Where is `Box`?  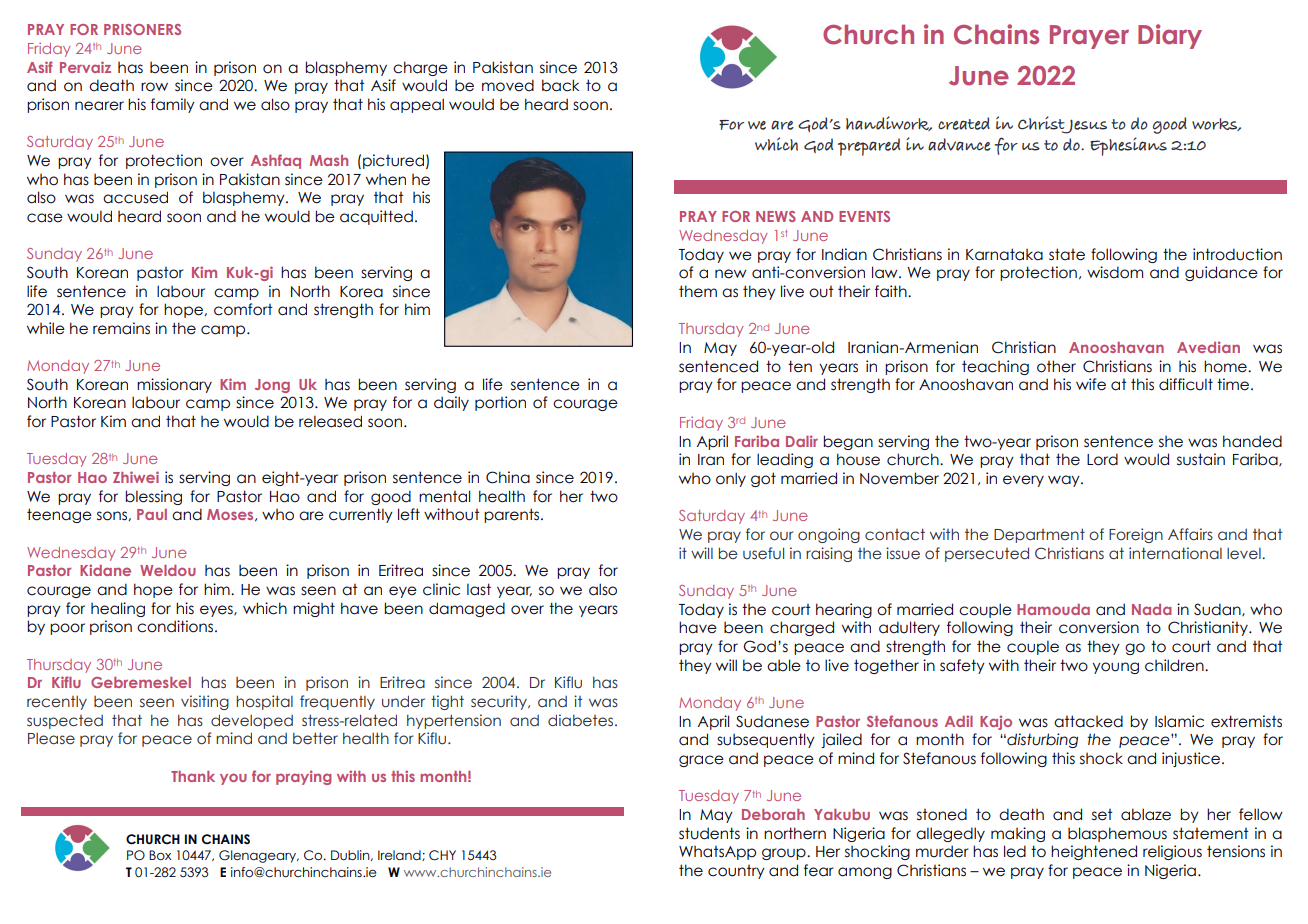
Box is located at coordinates (160, 855).
